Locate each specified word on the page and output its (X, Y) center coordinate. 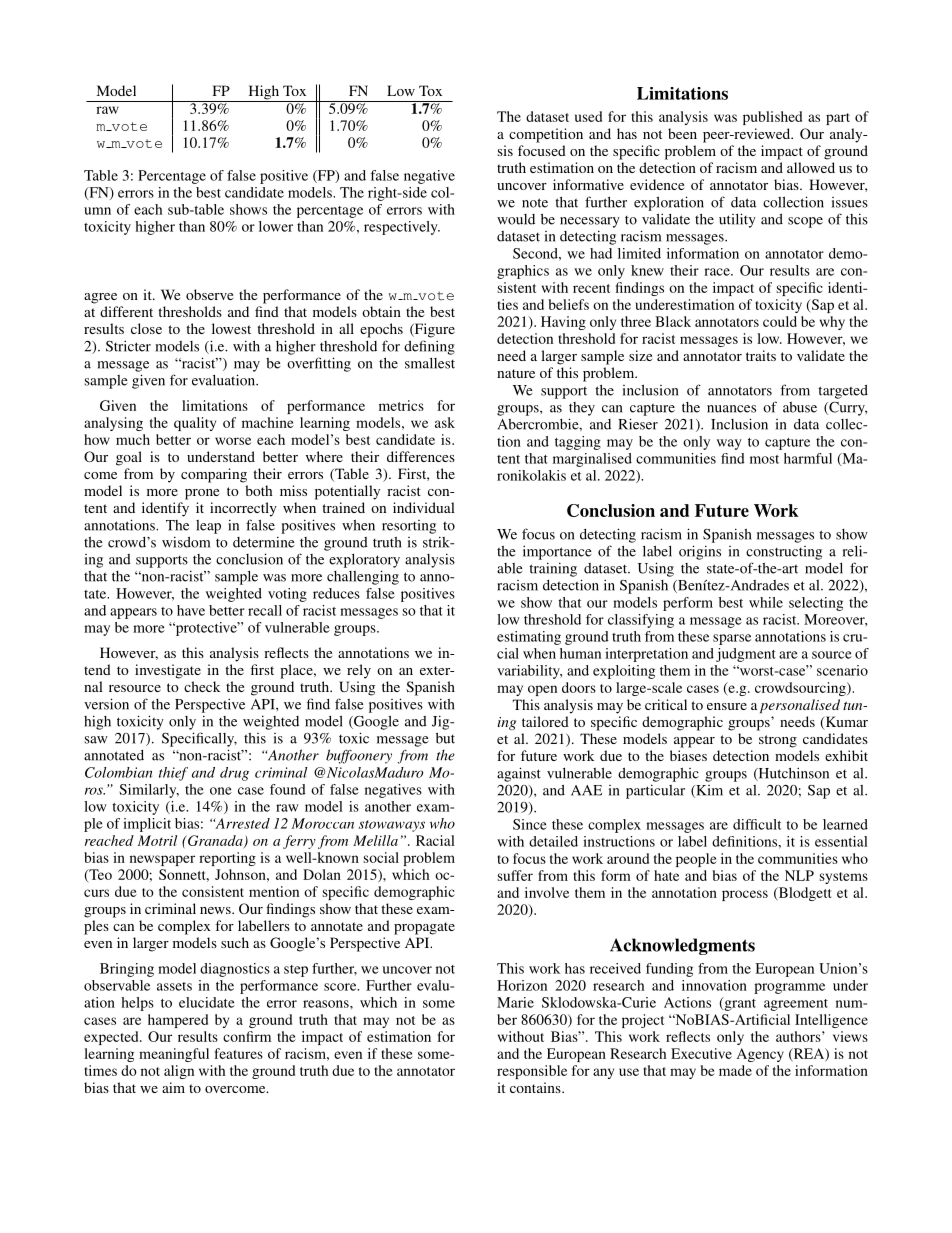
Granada (215, 841)
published (772, 118)
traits (761, 355)
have (191, 610)
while (766, 602)
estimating (529, 638)
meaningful (174, 1055)
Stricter (128, 346)
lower (276, 226)
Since (530, 824)
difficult (757, 824)
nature (516, 373)
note (535, 203)
